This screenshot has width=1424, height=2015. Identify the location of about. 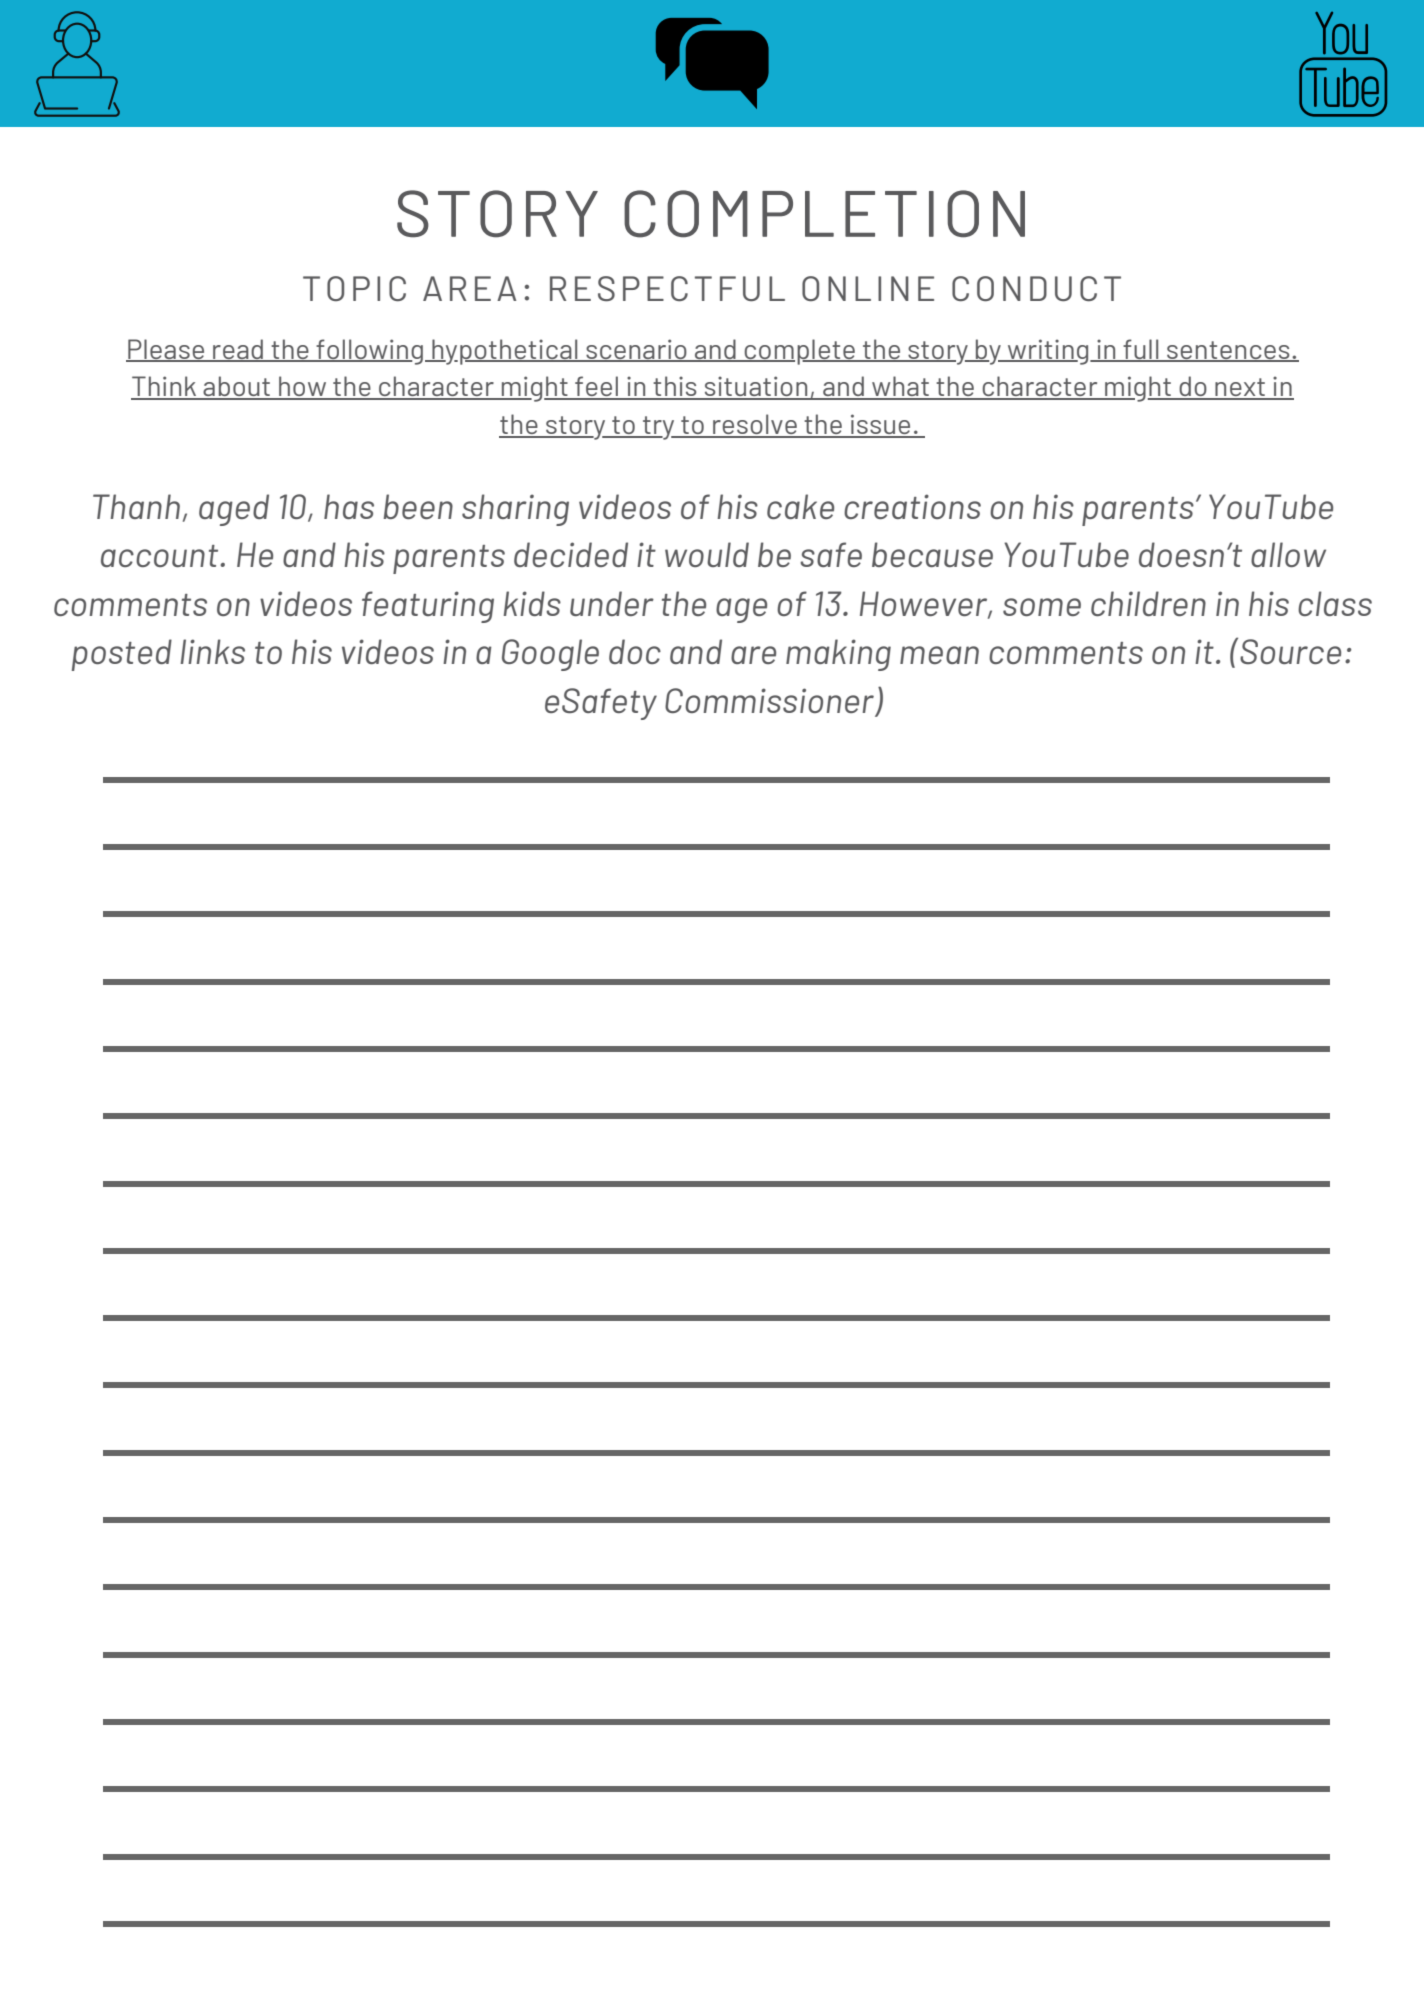
(236, 387).
